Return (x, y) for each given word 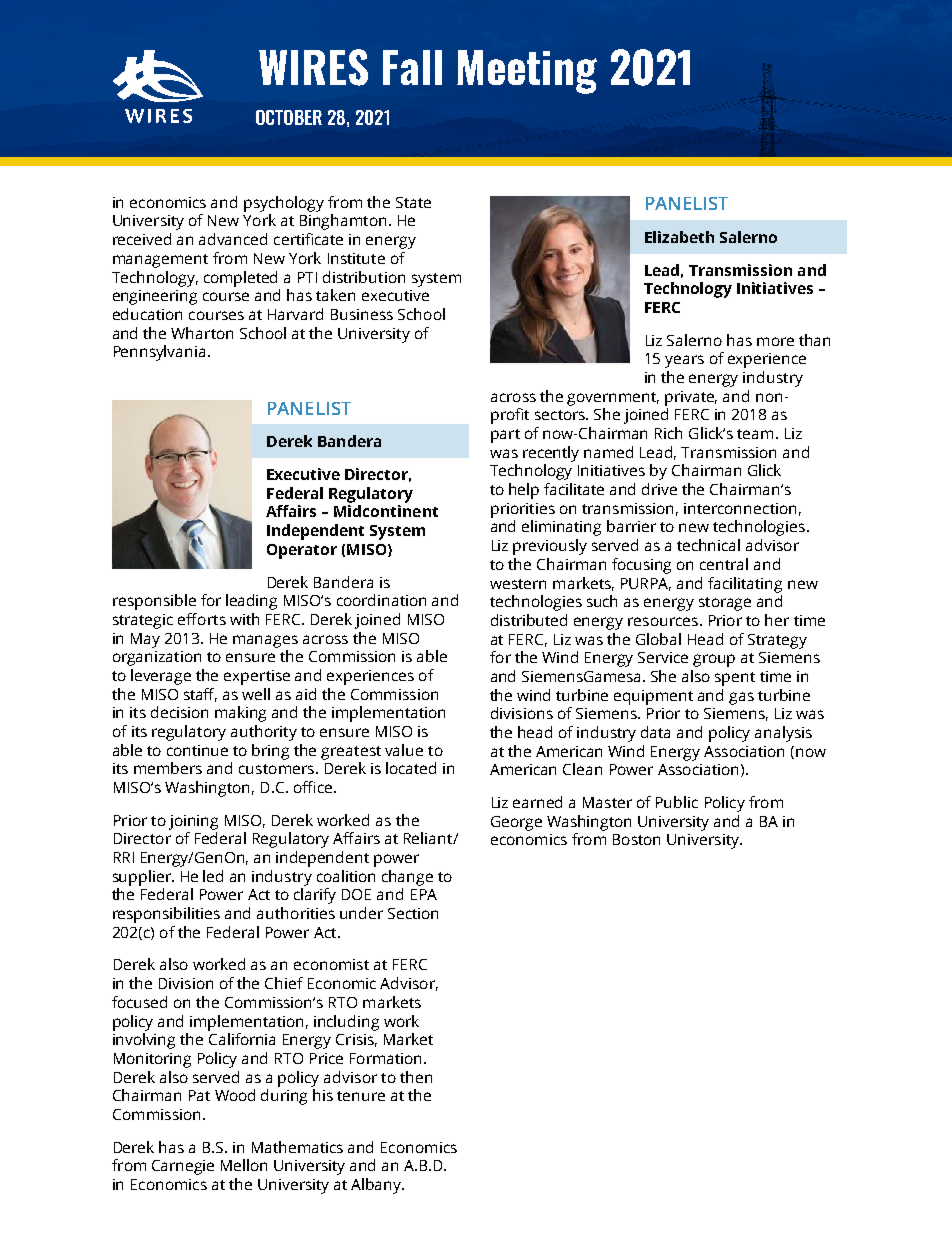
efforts (202, 619)
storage (725, 604)
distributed (529, 620)
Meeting (527, 72)
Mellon (244, 1165)
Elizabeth (679, 237)
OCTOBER (289, 117)
